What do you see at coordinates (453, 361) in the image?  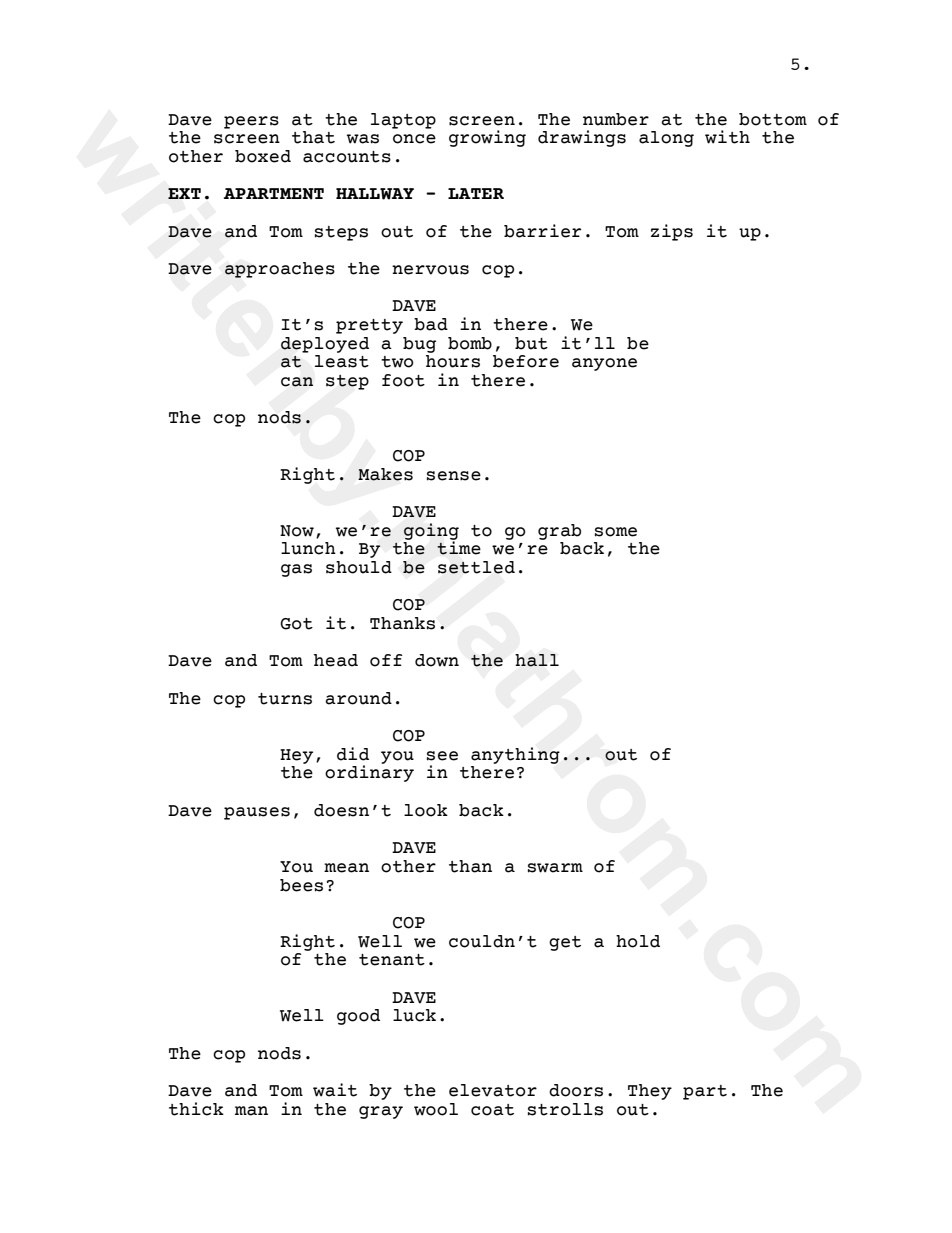 I see `hours` at bounding box center [453, 361].
